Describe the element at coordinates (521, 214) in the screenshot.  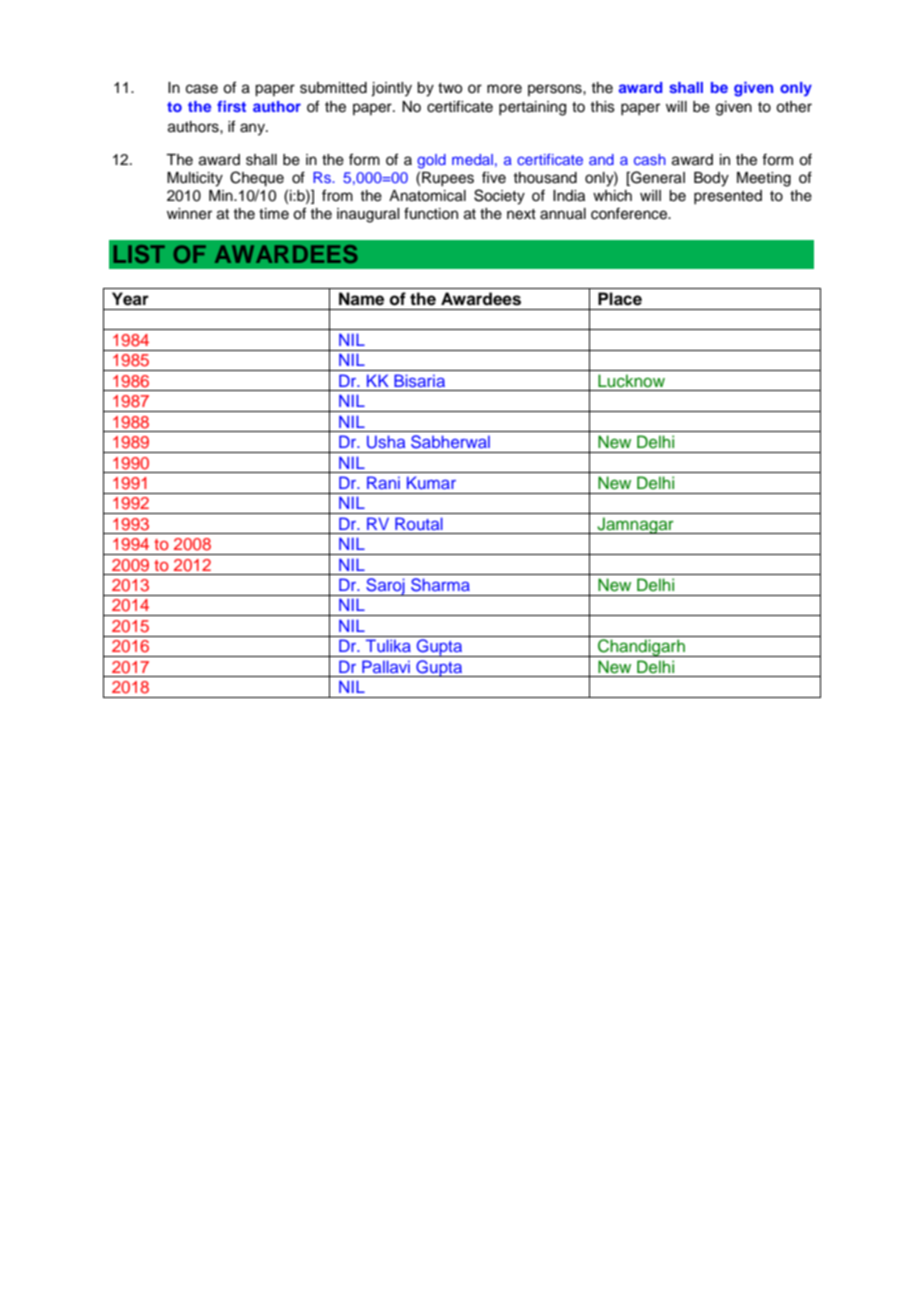
I see `next` at that location.
